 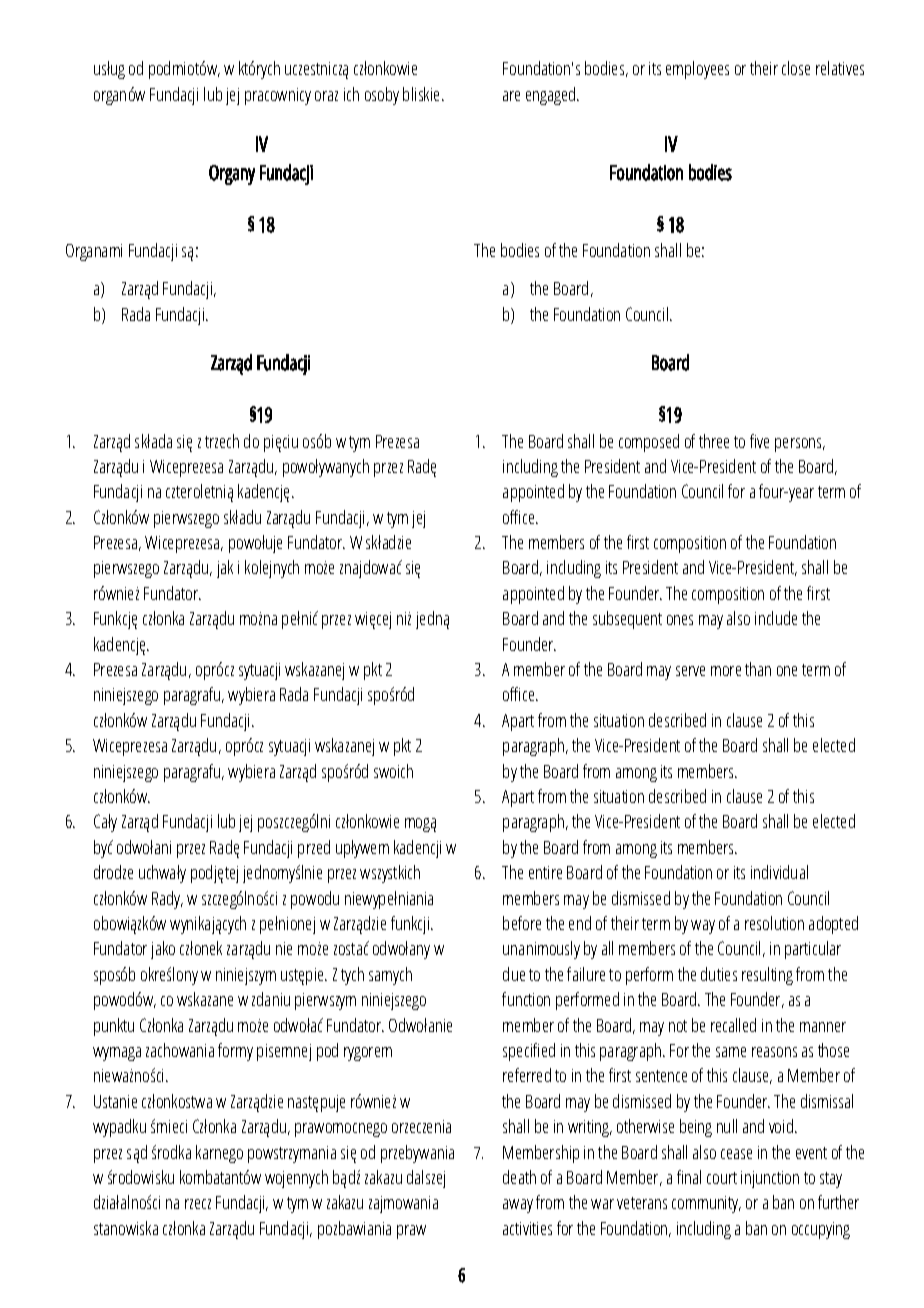 I want to click on activities, so click(x=527, y=1228).
